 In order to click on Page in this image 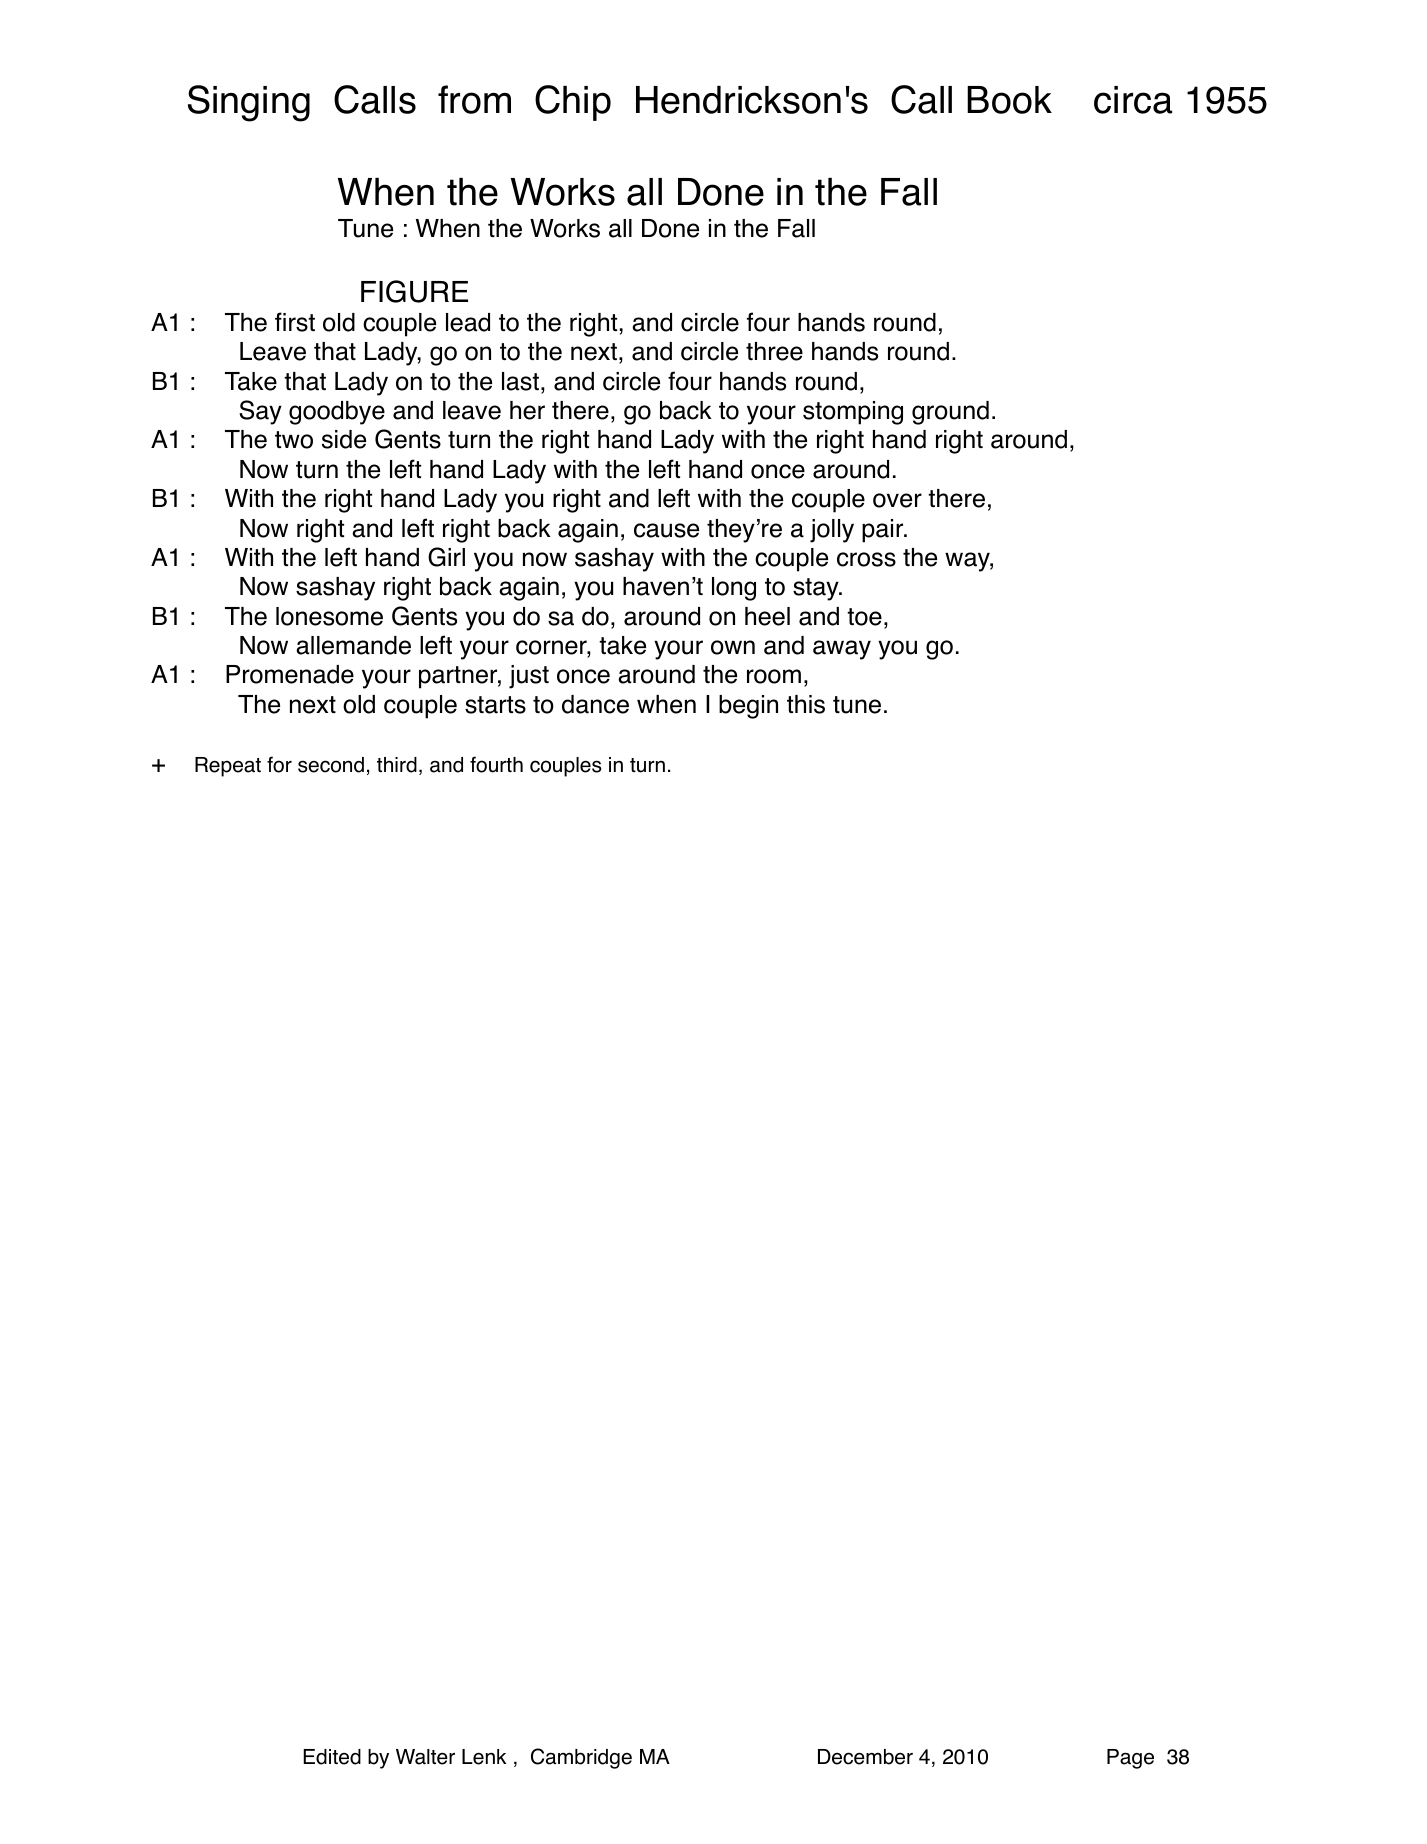, I will do `click(1130, 1759)`.
